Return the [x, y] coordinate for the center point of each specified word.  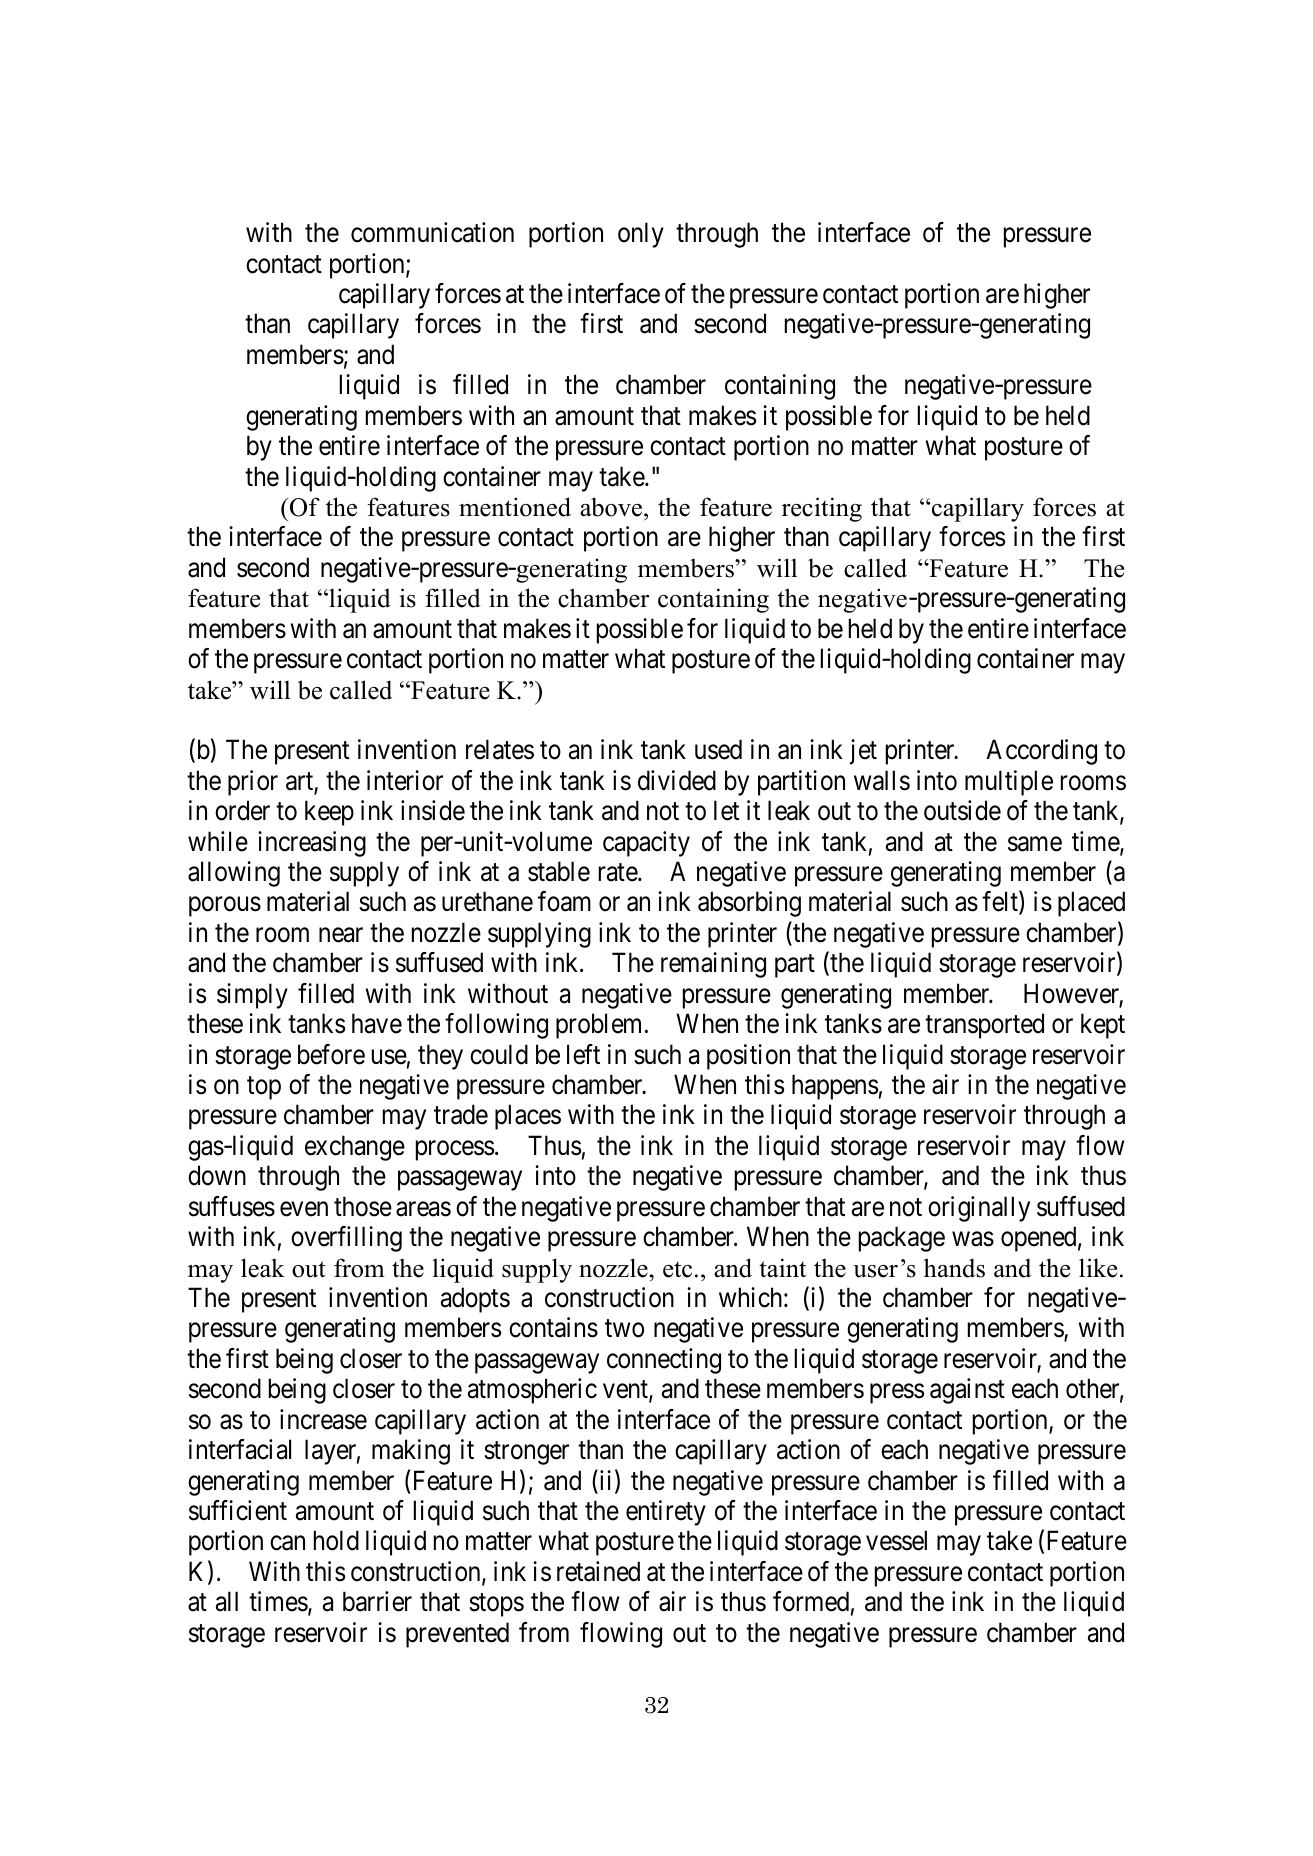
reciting [822, 509]
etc [677, 1269]
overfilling [346, 1239]
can [287, 1543]
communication [432, 232]
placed [1091, 904]
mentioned [515, 507]
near [341, 935]
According [1041, 752]
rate [619, 873]
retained [598, 1571]
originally [979, 1209]
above [612, 507]
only [641, 235]
